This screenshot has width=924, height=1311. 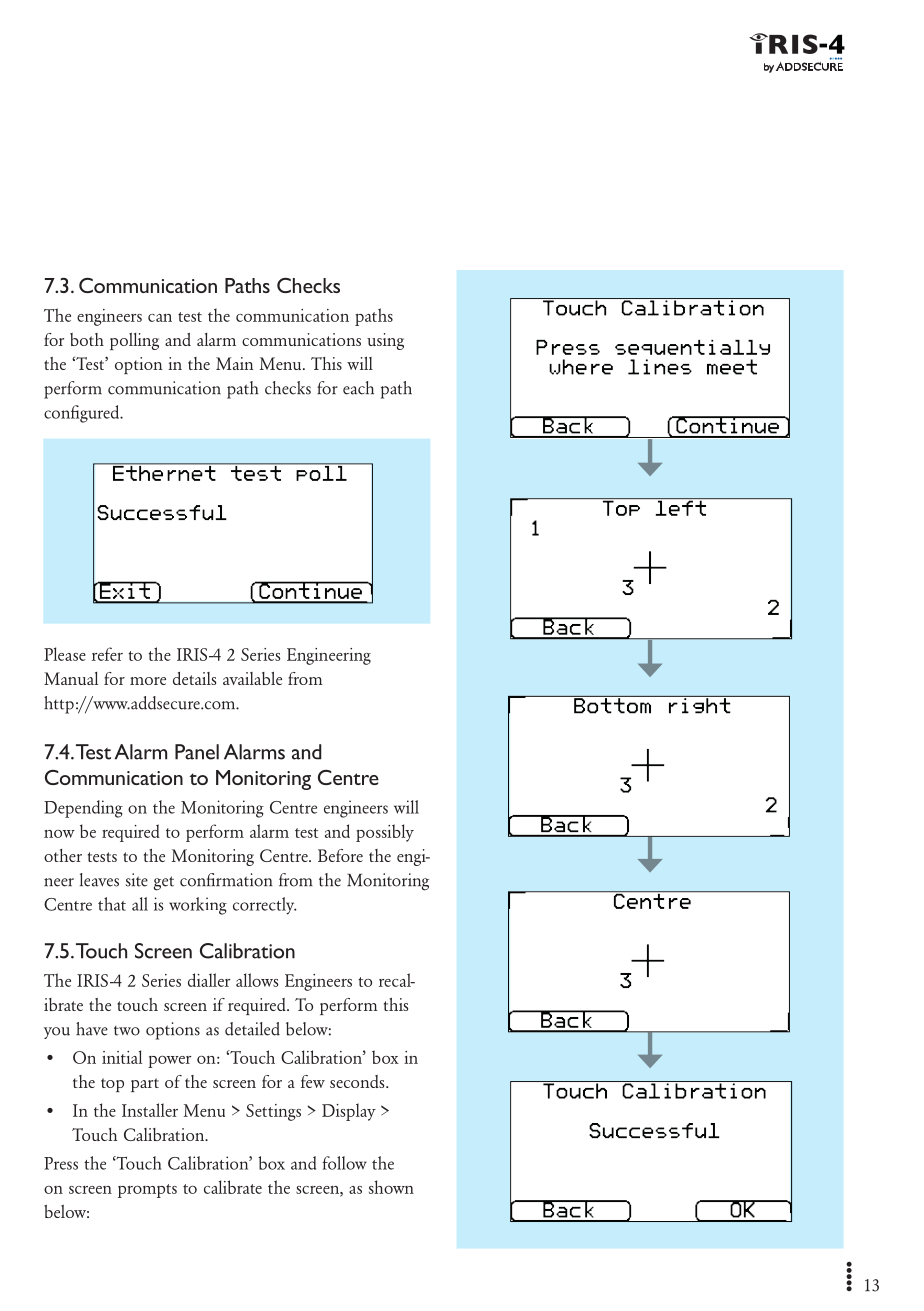 I want to click on using, so click(x=385, y=341).
